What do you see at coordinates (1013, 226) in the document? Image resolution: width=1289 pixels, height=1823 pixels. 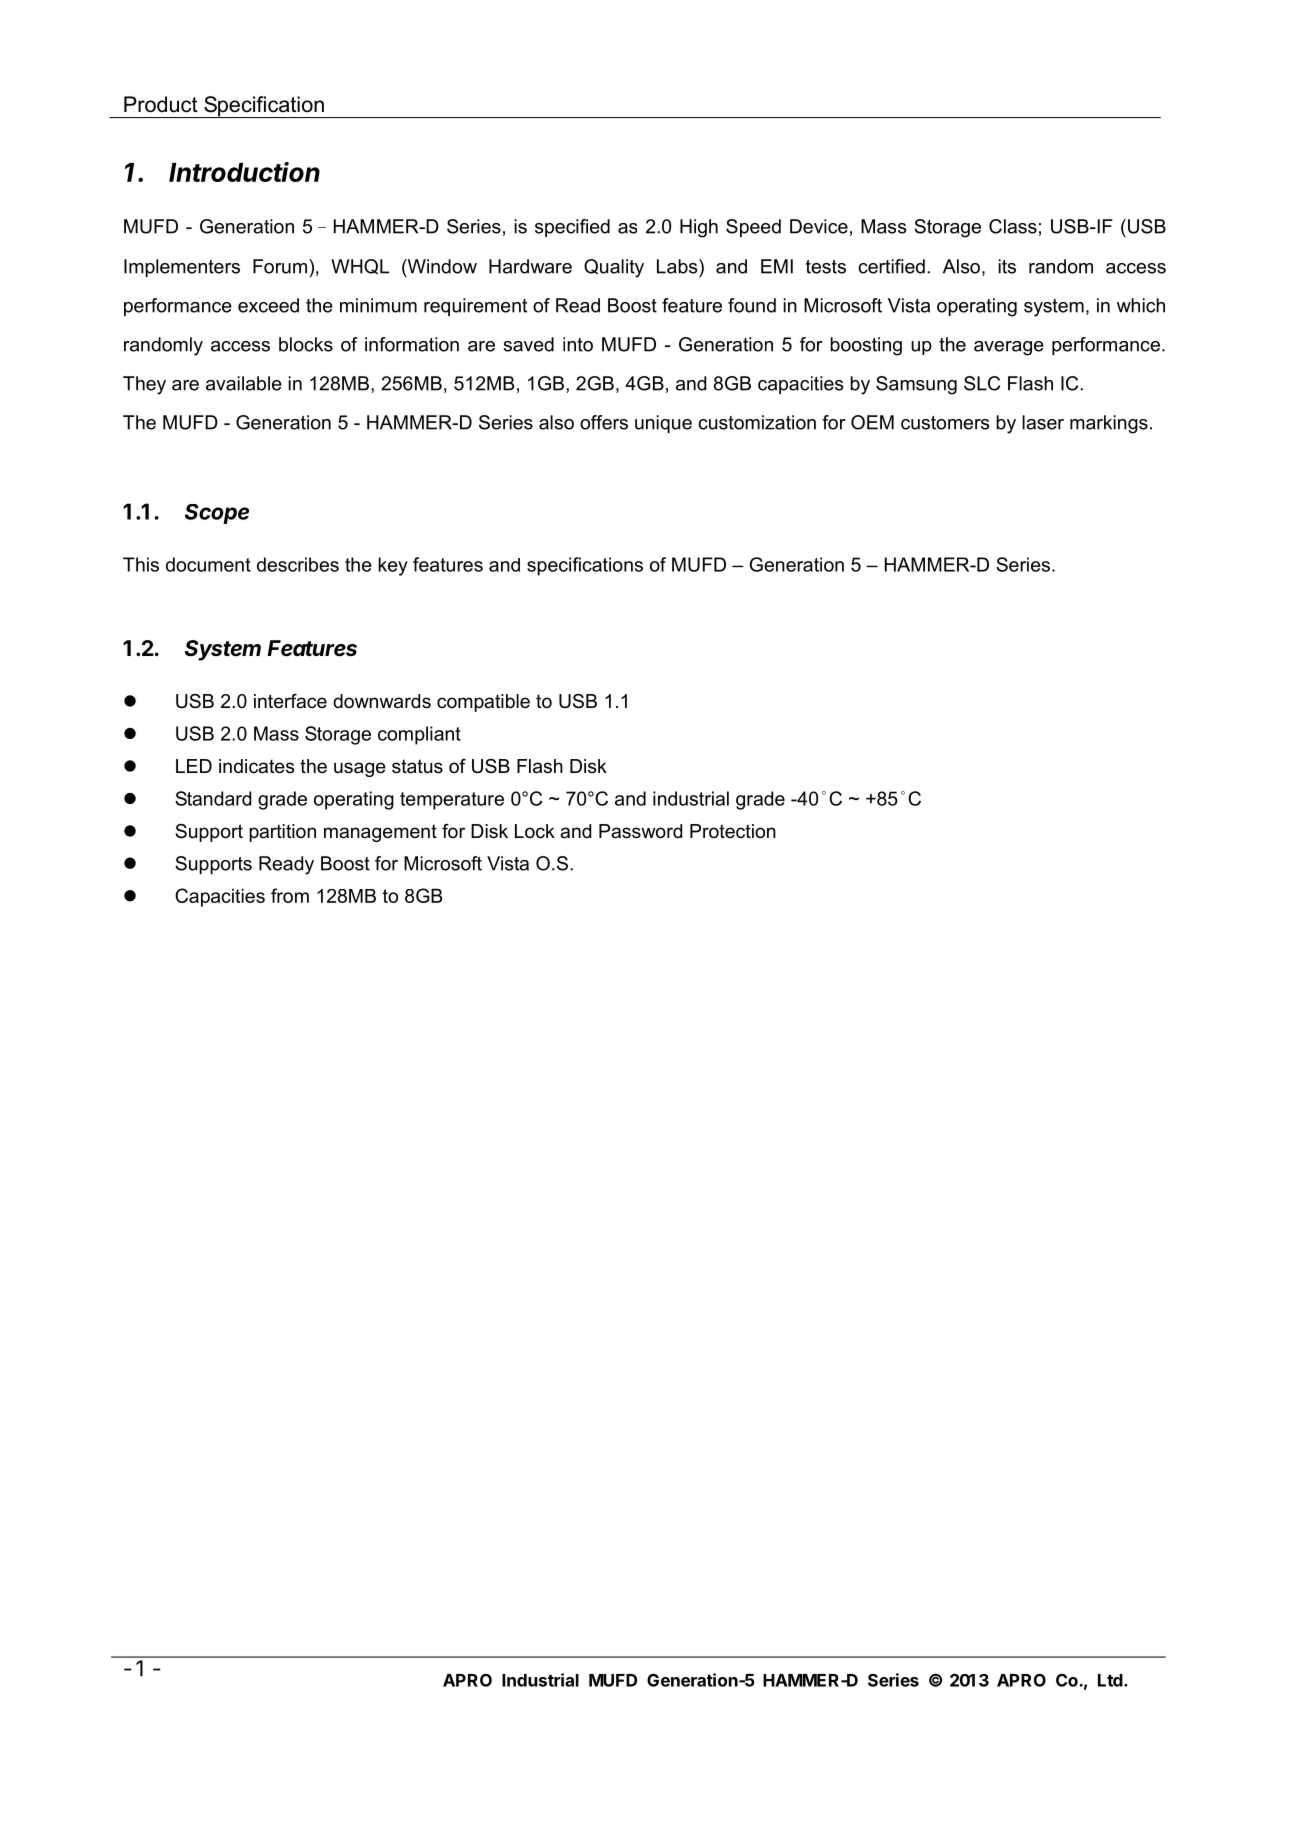 I see `Class` at bounding box center [1013, 226].
